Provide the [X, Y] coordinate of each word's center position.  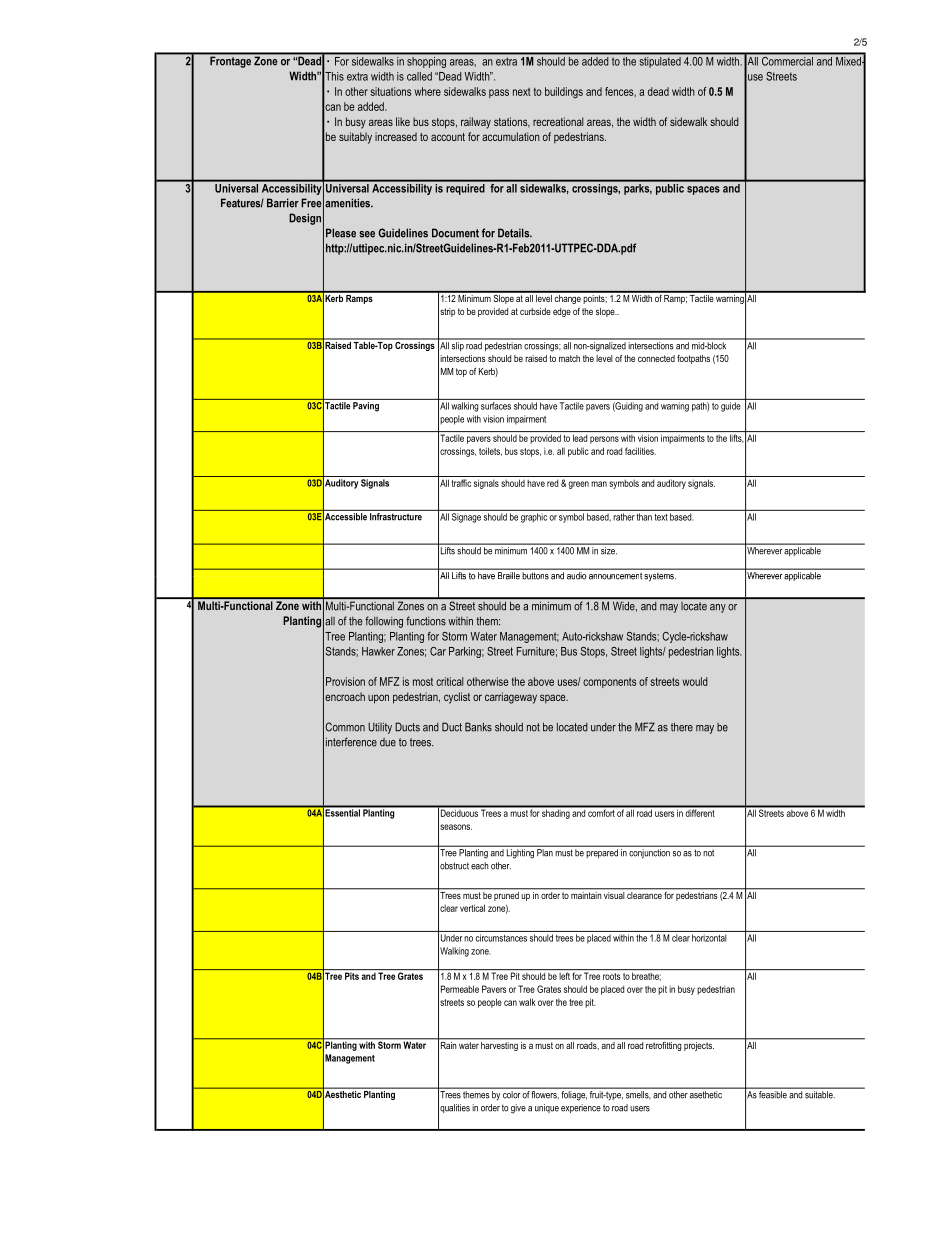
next [522, 92]
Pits [352, 976]
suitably [355, 138]
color [511, 1094]
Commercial [787, 61]
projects [698, 1045]
